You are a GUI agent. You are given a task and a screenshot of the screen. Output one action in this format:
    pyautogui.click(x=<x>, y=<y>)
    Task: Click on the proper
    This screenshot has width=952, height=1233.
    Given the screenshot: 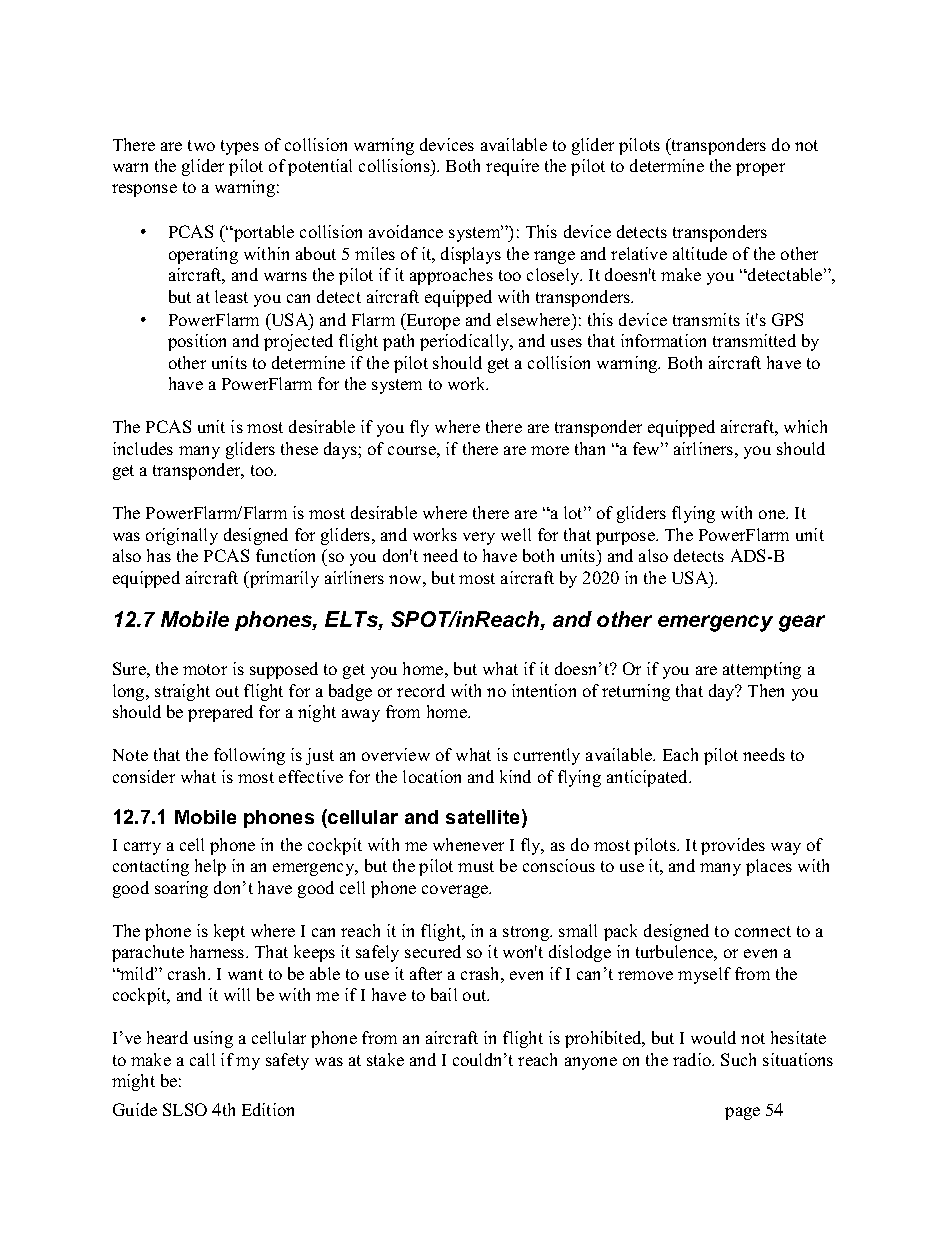 What is the action you would take?
    pyautogui.click(x=760, y=169)
